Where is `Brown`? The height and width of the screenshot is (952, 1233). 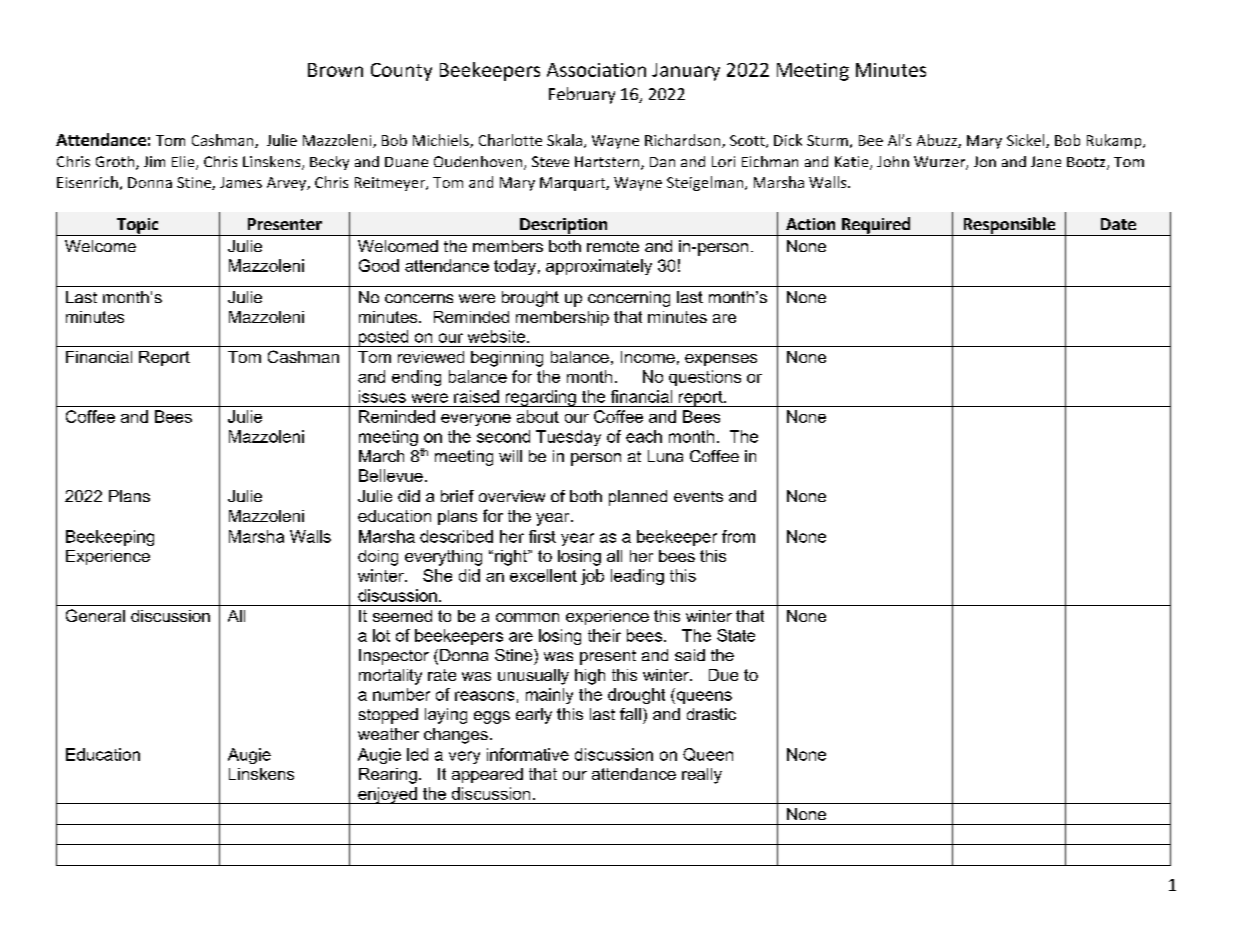 Brown is located at coordinates (335, 70).
